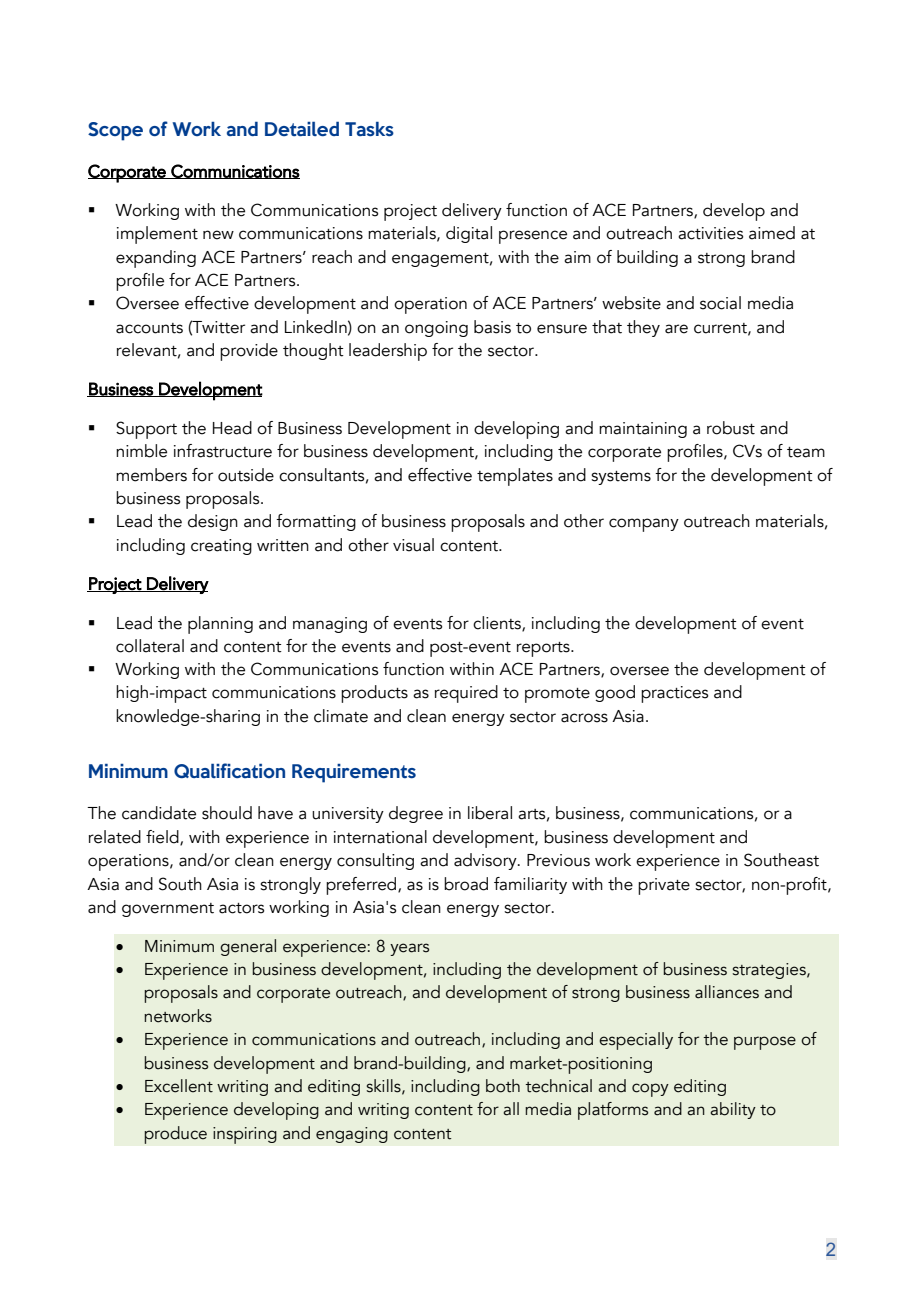 The image size is (924, 1308). What do you see at coordinates (676, 329) in the page?
I see `are` at bounding box center [676, 329].
